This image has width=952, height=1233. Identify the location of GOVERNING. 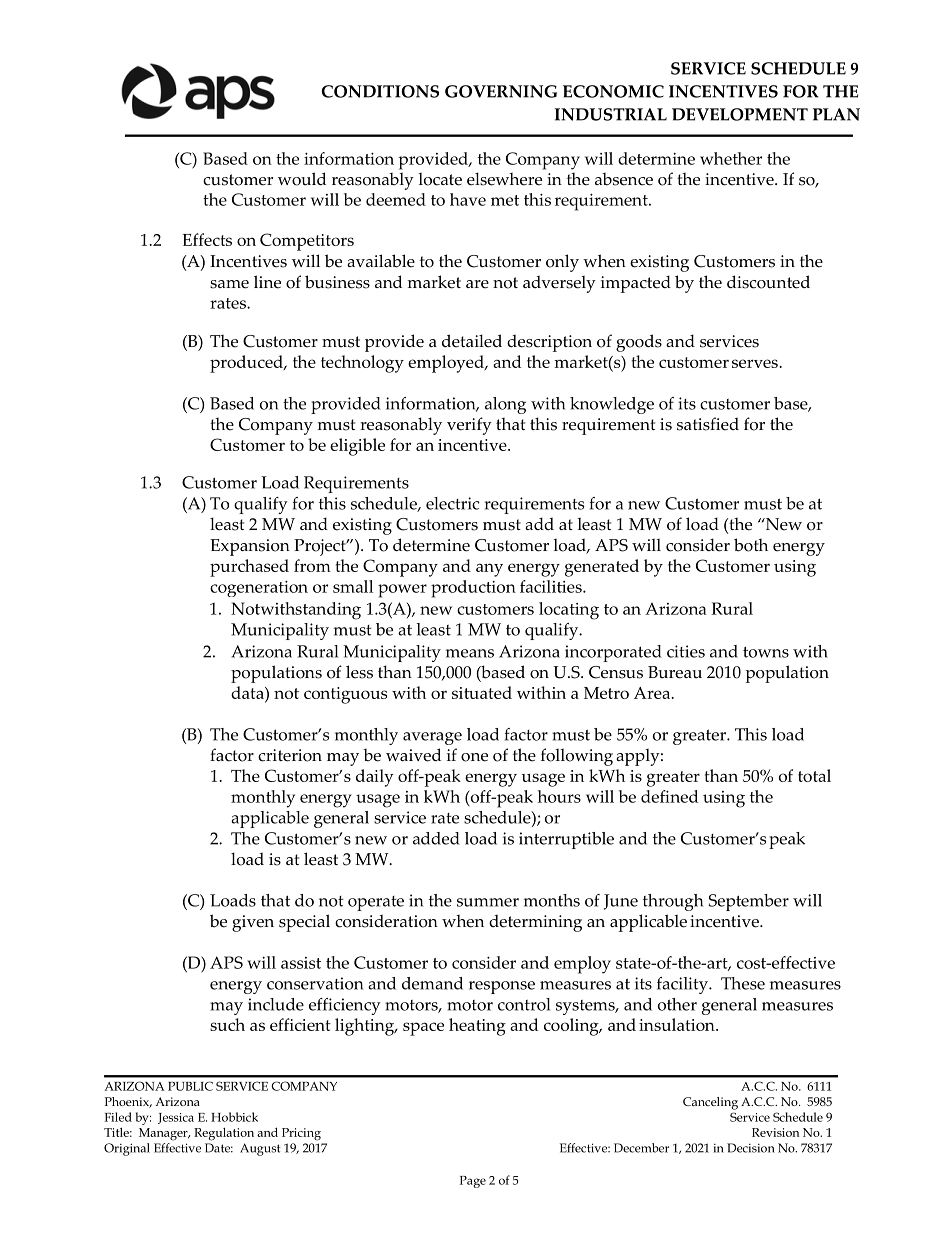
(501, 91).
